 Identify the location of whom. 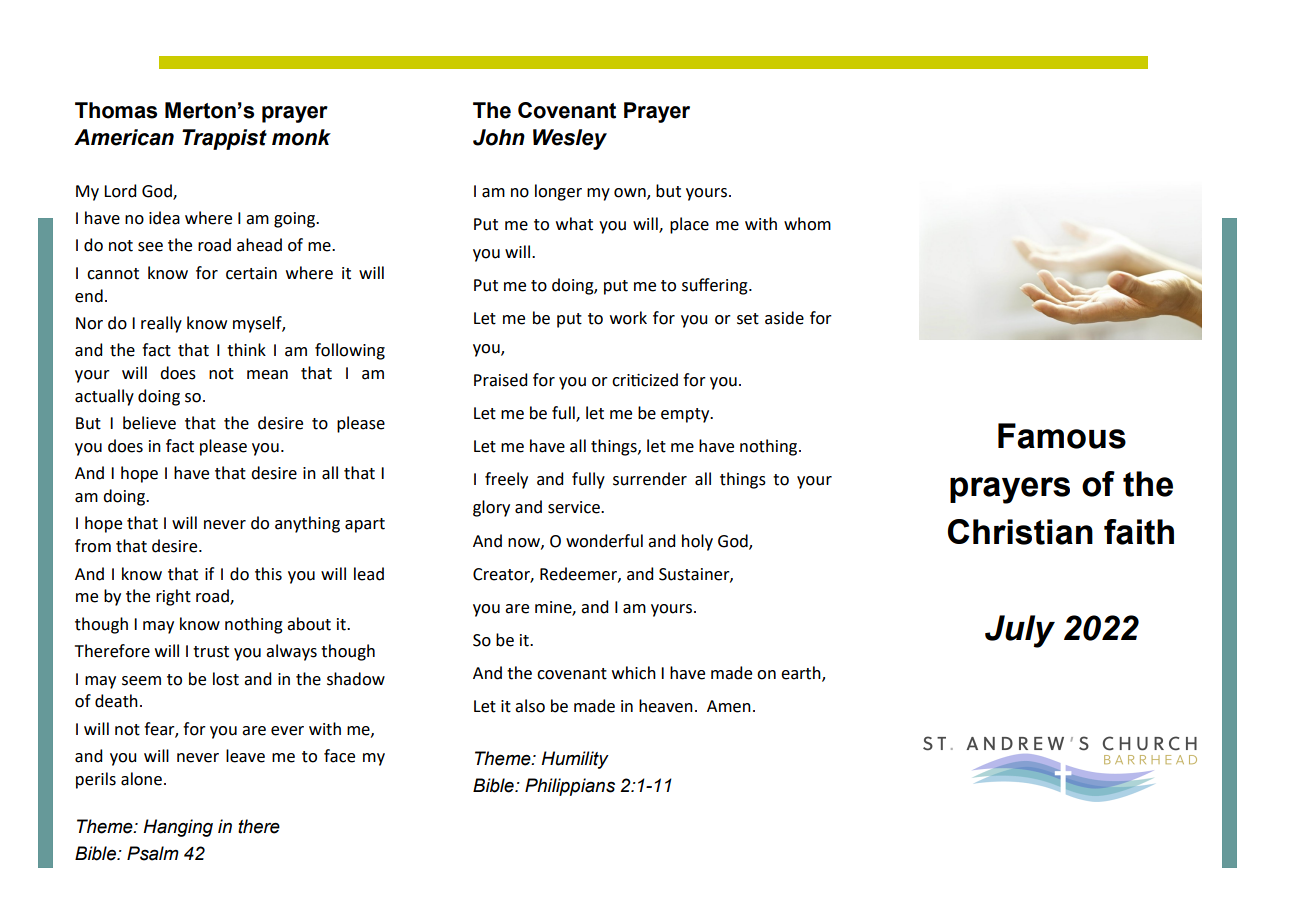
(807, 224).
